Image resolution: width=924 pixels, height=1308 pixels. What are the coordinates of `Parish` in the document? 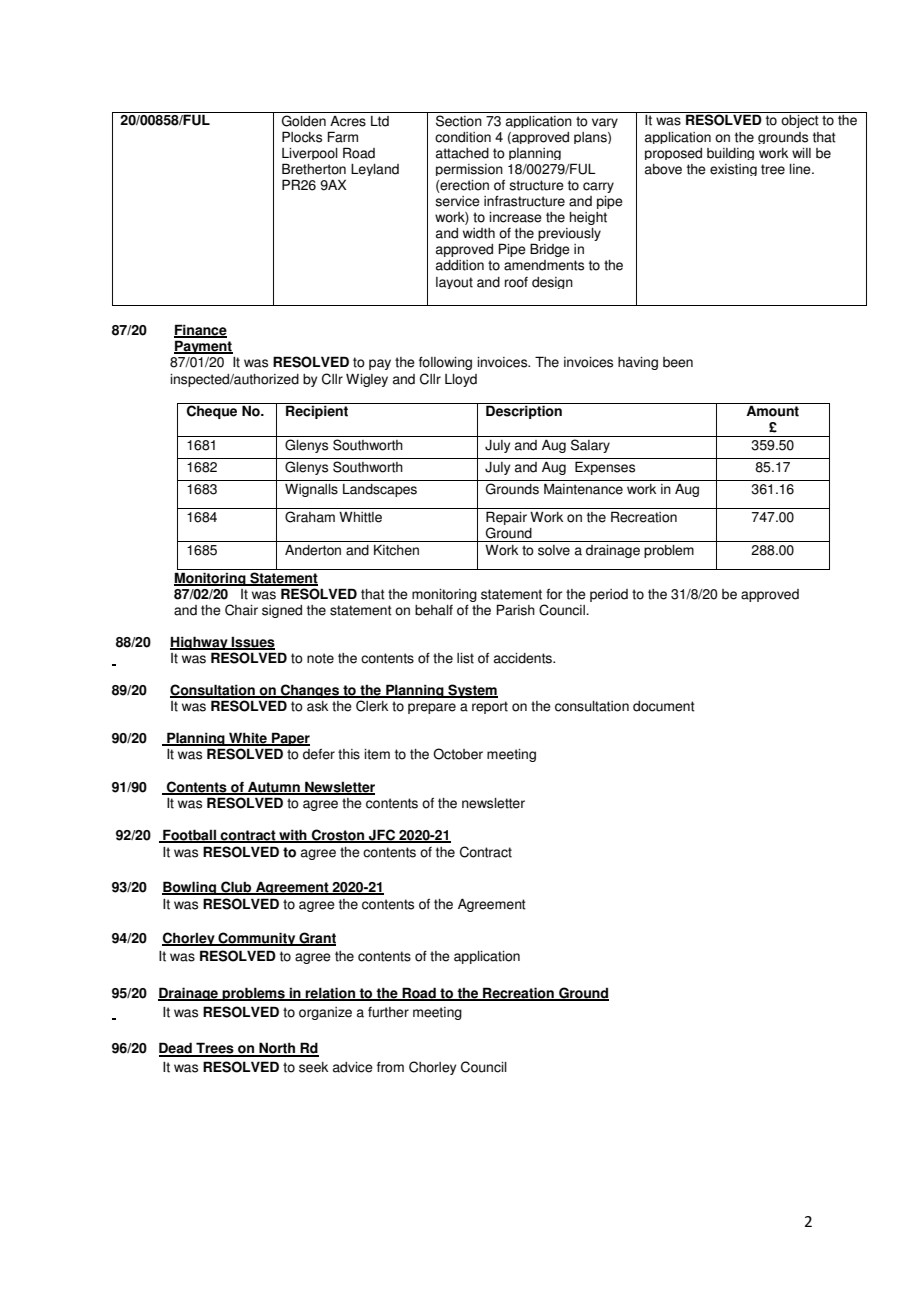 It's located at (516, 610).
